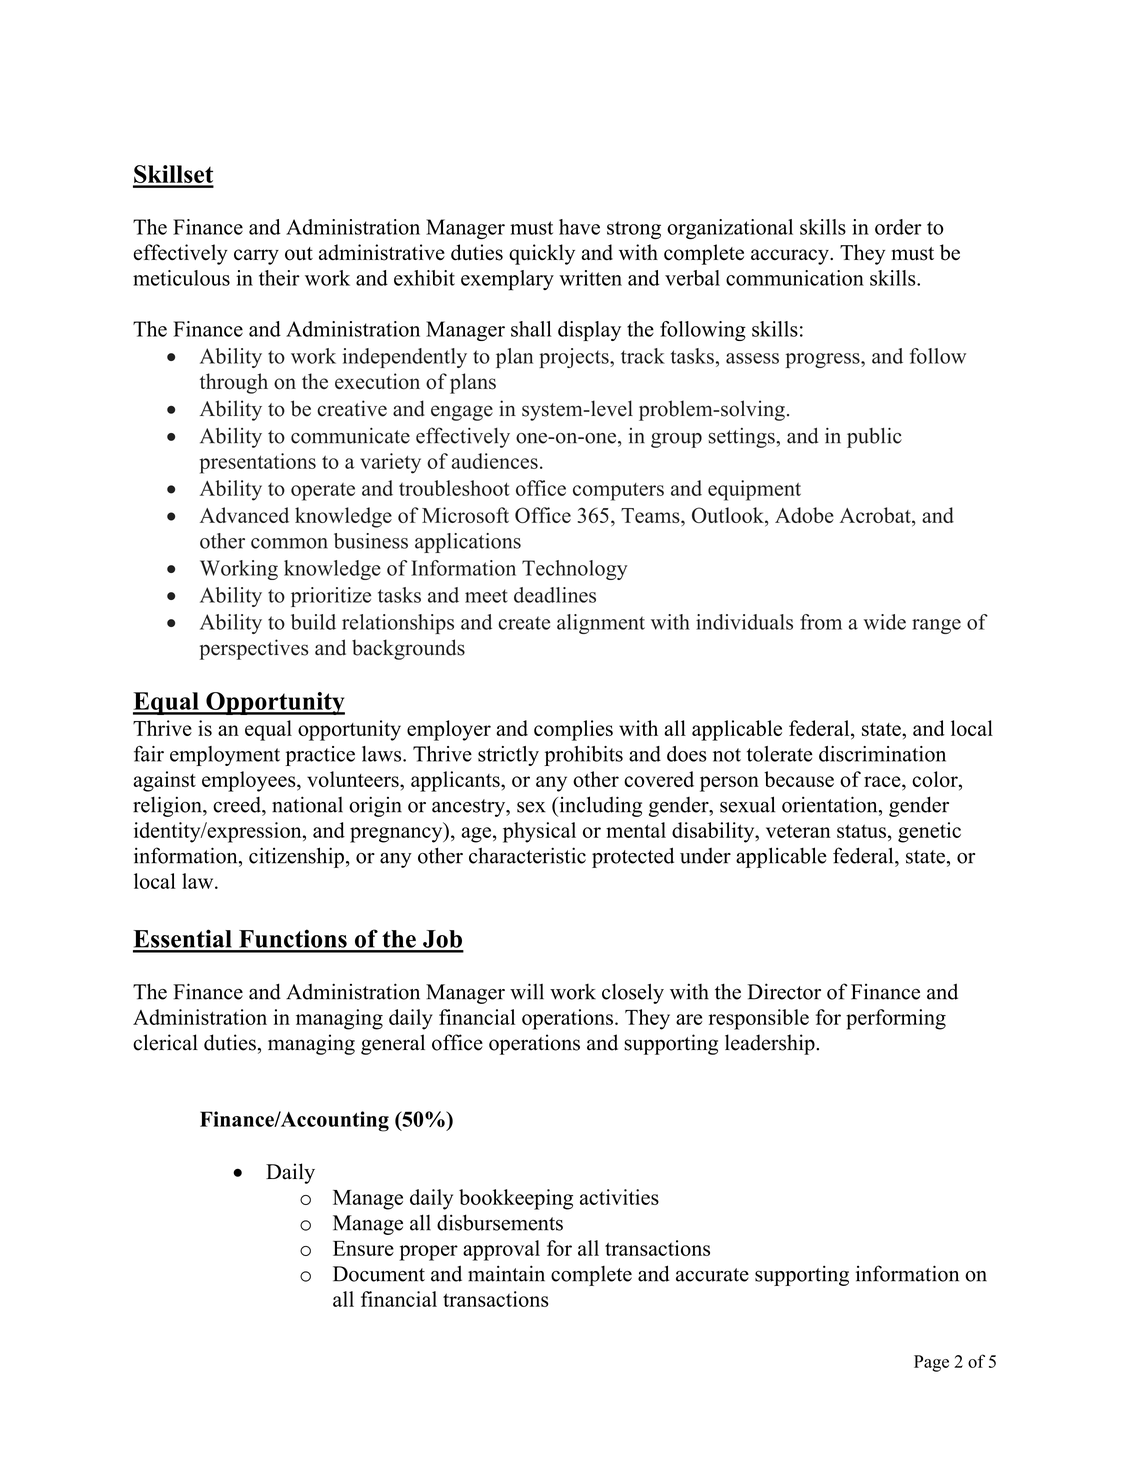 This screenshot has width=1130, height=1463. I want to click on physical, so click(539, 832).
